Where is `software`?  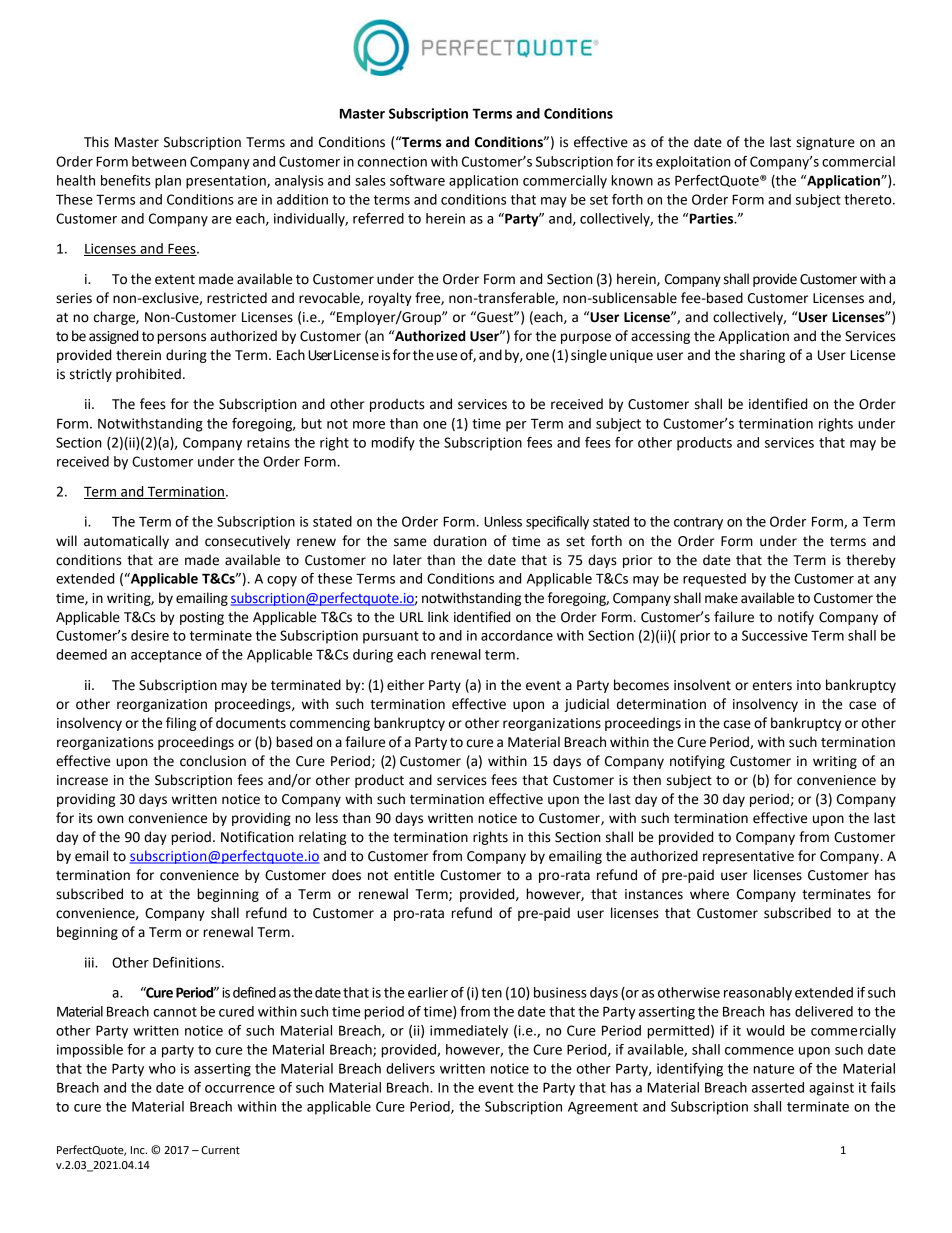
software is located at coordinates (417, 180).
